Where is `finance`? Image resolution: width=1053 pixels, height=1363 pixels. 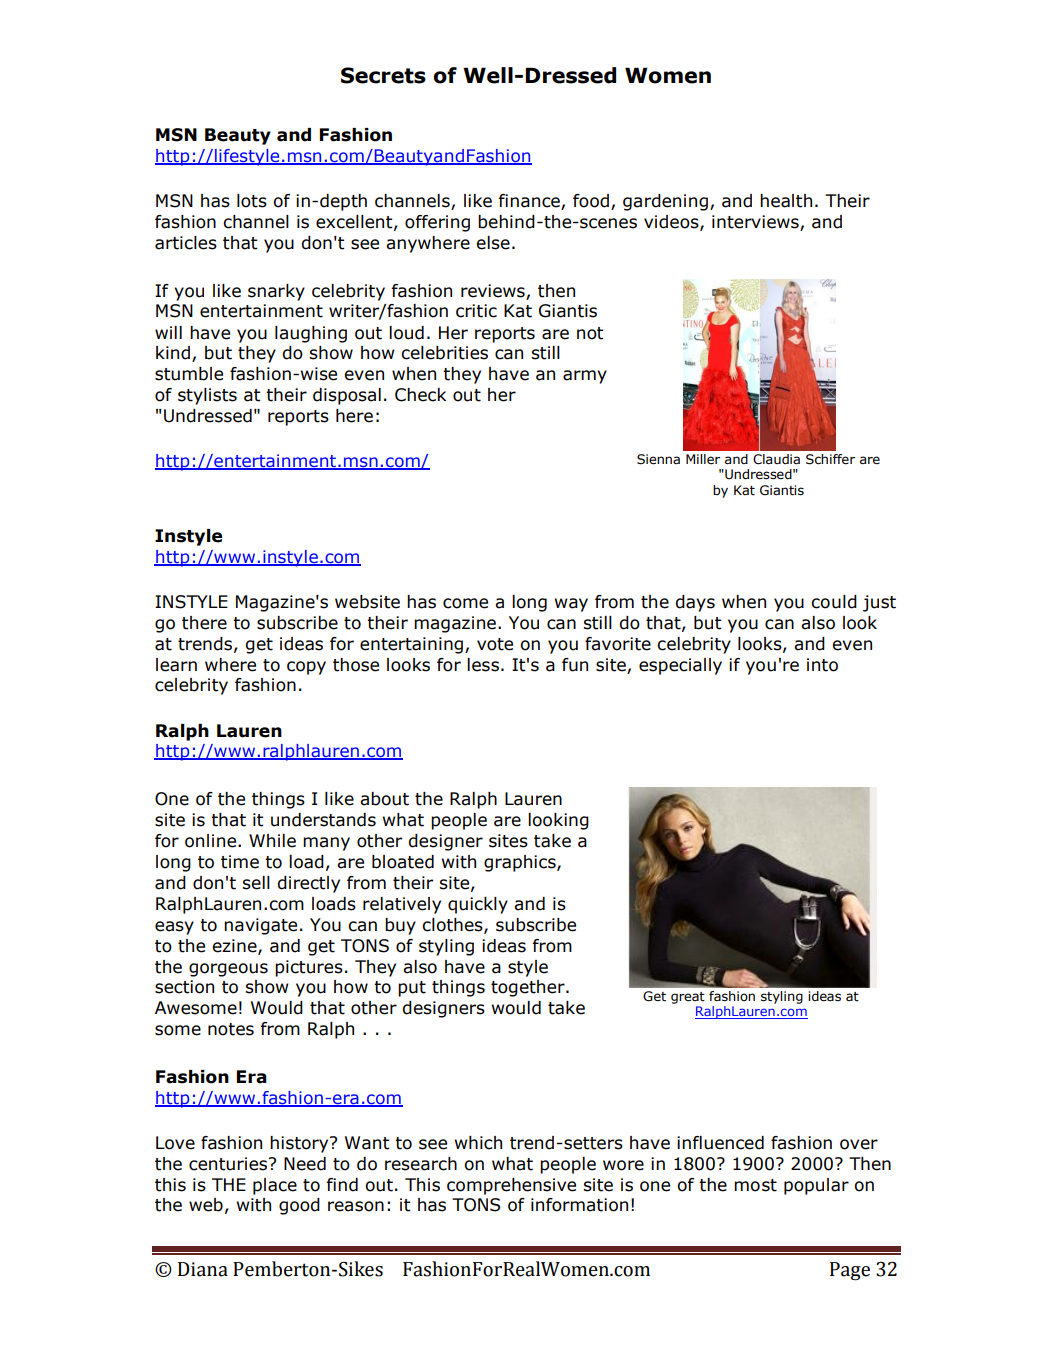
finance is located at coordinates (530, 202).
